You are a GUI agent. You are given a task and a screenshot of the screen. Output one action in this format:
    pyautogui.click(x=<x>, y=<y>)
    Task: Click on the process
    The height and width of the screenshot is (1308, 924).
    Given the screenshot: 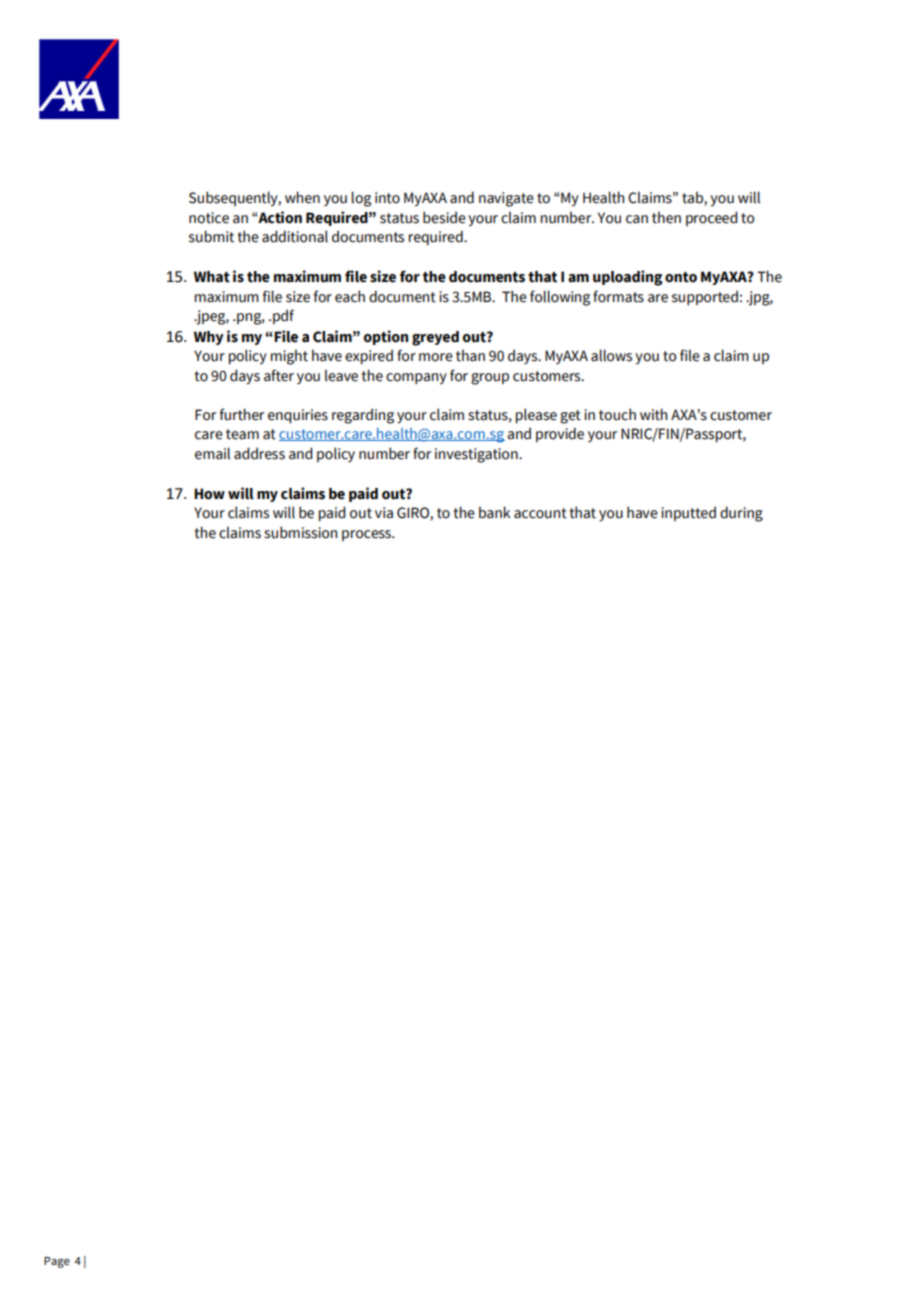 What is the action you would take?
    pyautogui.click(x=367, y=535)
